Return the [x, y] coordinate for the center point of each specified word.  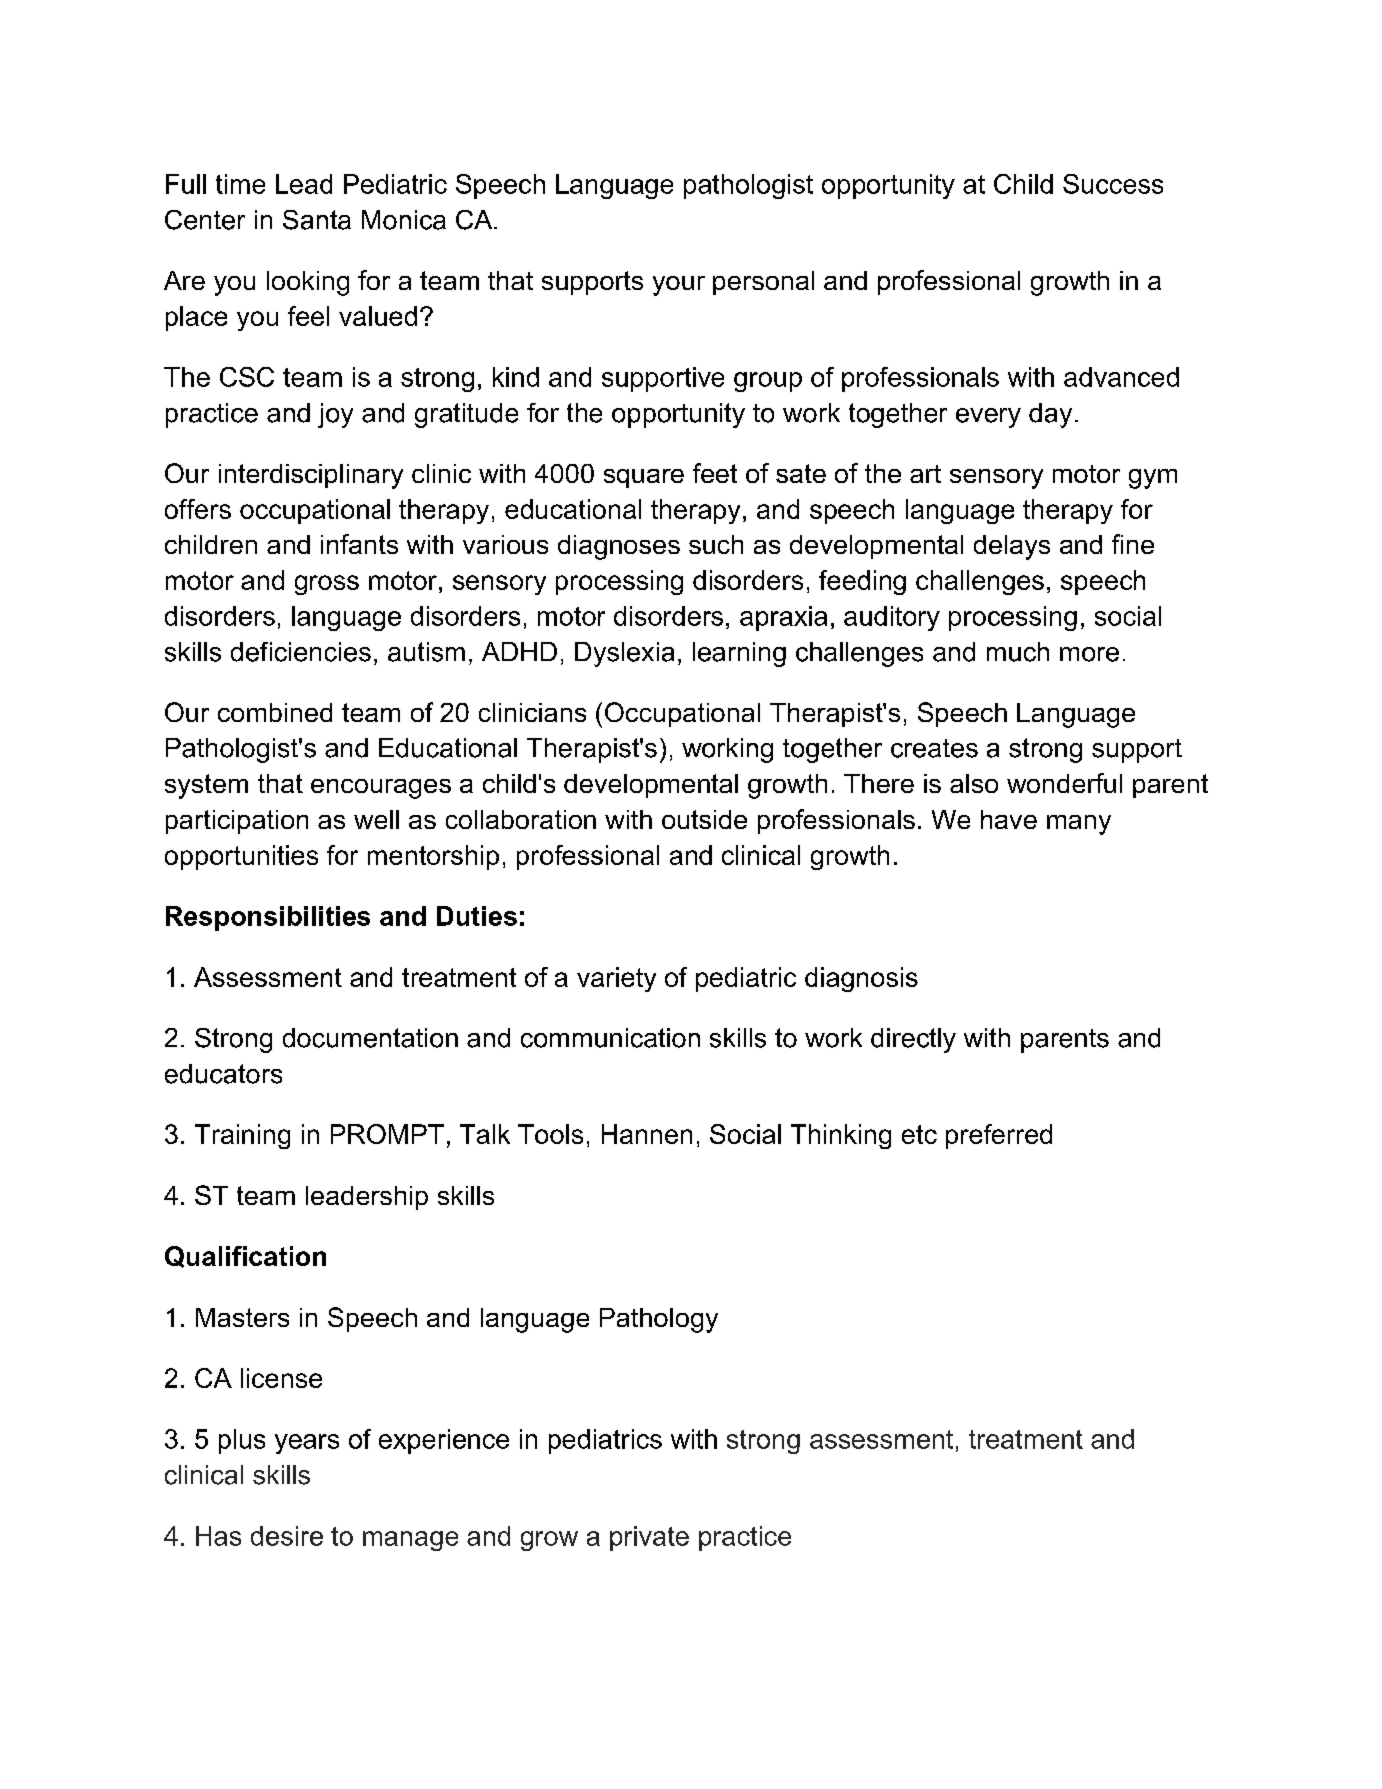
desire [287, 1536]
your [679, 286]
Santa [317, 220]
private [649, 1538]
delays [1012, 547]
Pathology [659, 1320]
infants [359, 544]
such [716, 544]
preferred [999, 1136]
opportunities [241, 857]
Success [1113, 184]
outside [704, 819]
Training [242, 1136]
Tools [550, 1134]
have [1009, 819]
